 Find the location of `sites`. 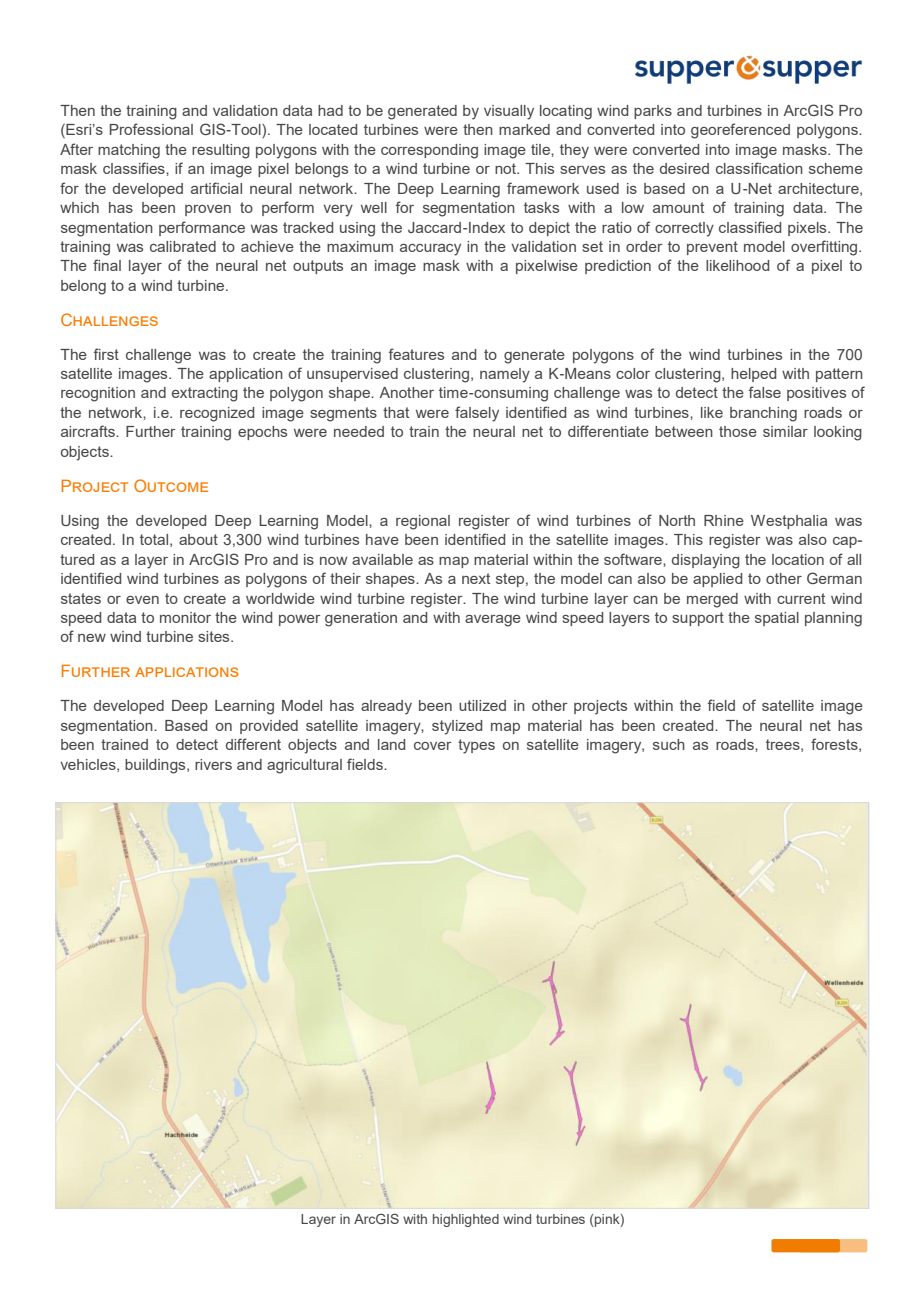

sites is located at coordinates (215, 636).
